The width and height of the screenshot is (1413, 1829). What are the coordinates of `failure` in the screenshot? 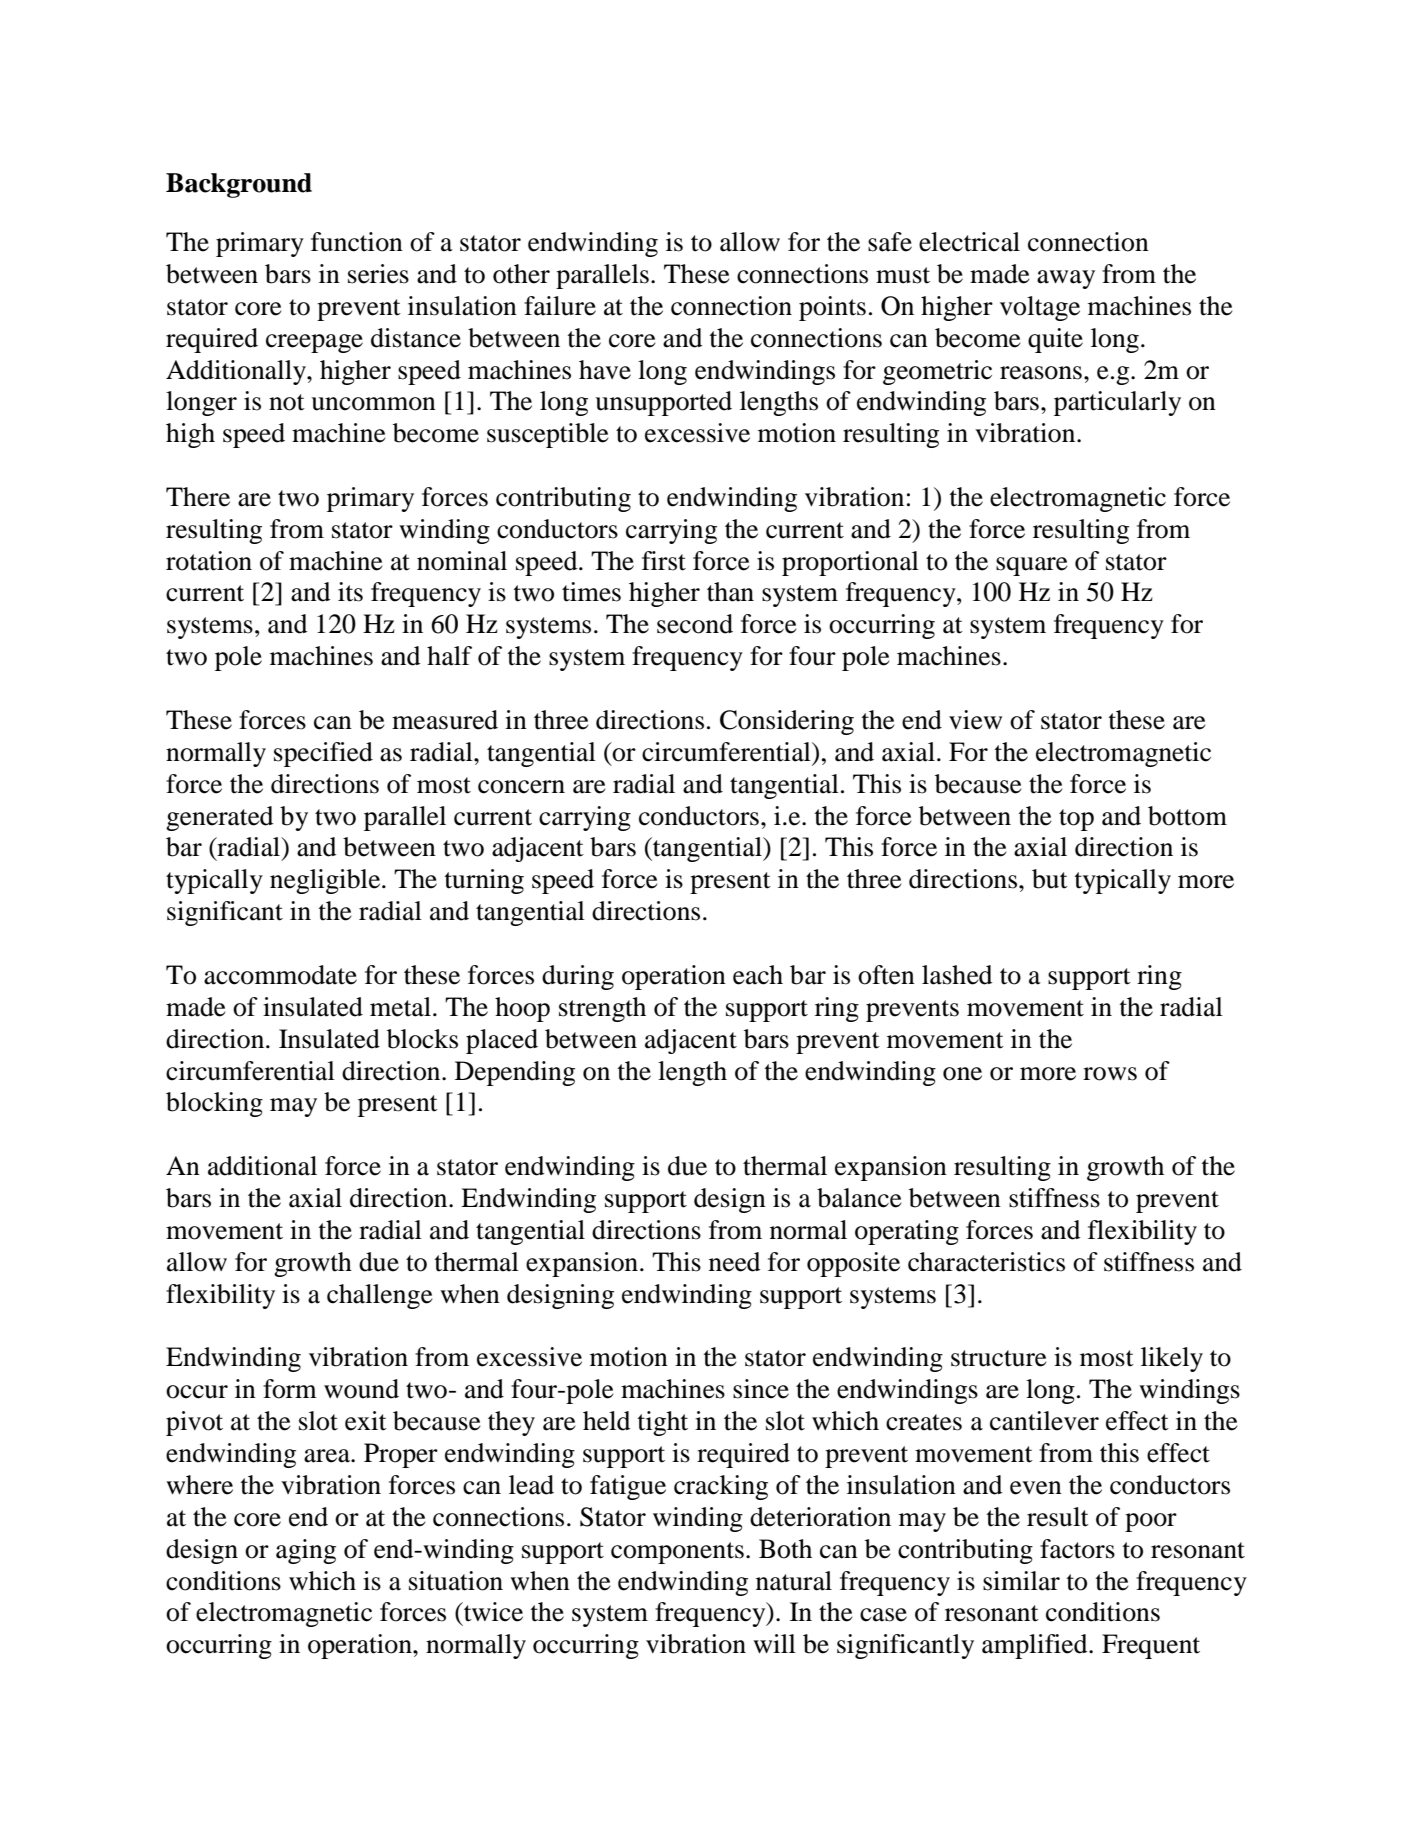 It's located at (560, 306).
